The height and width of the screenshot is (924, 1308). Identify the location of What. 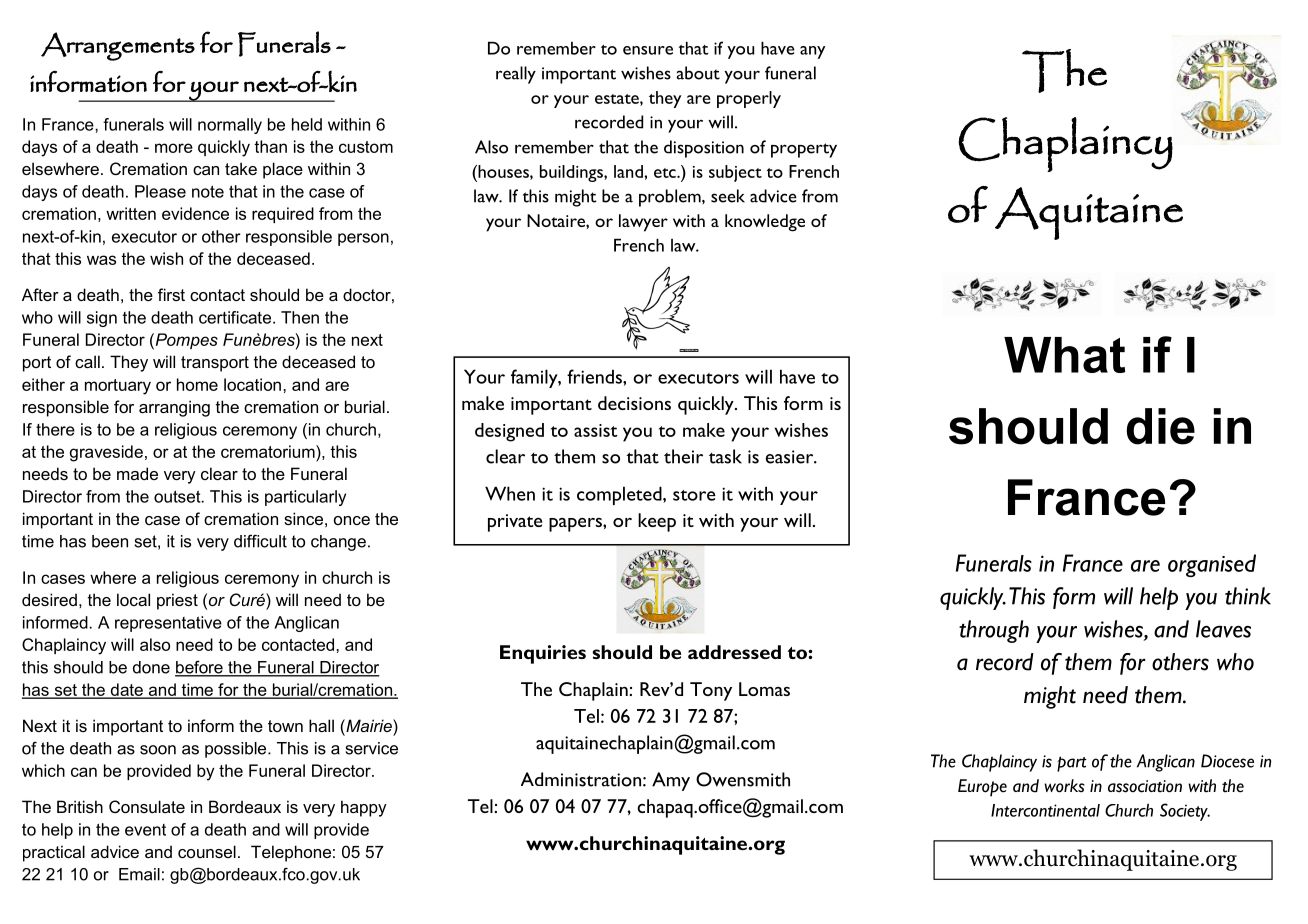
(1064, 355).
